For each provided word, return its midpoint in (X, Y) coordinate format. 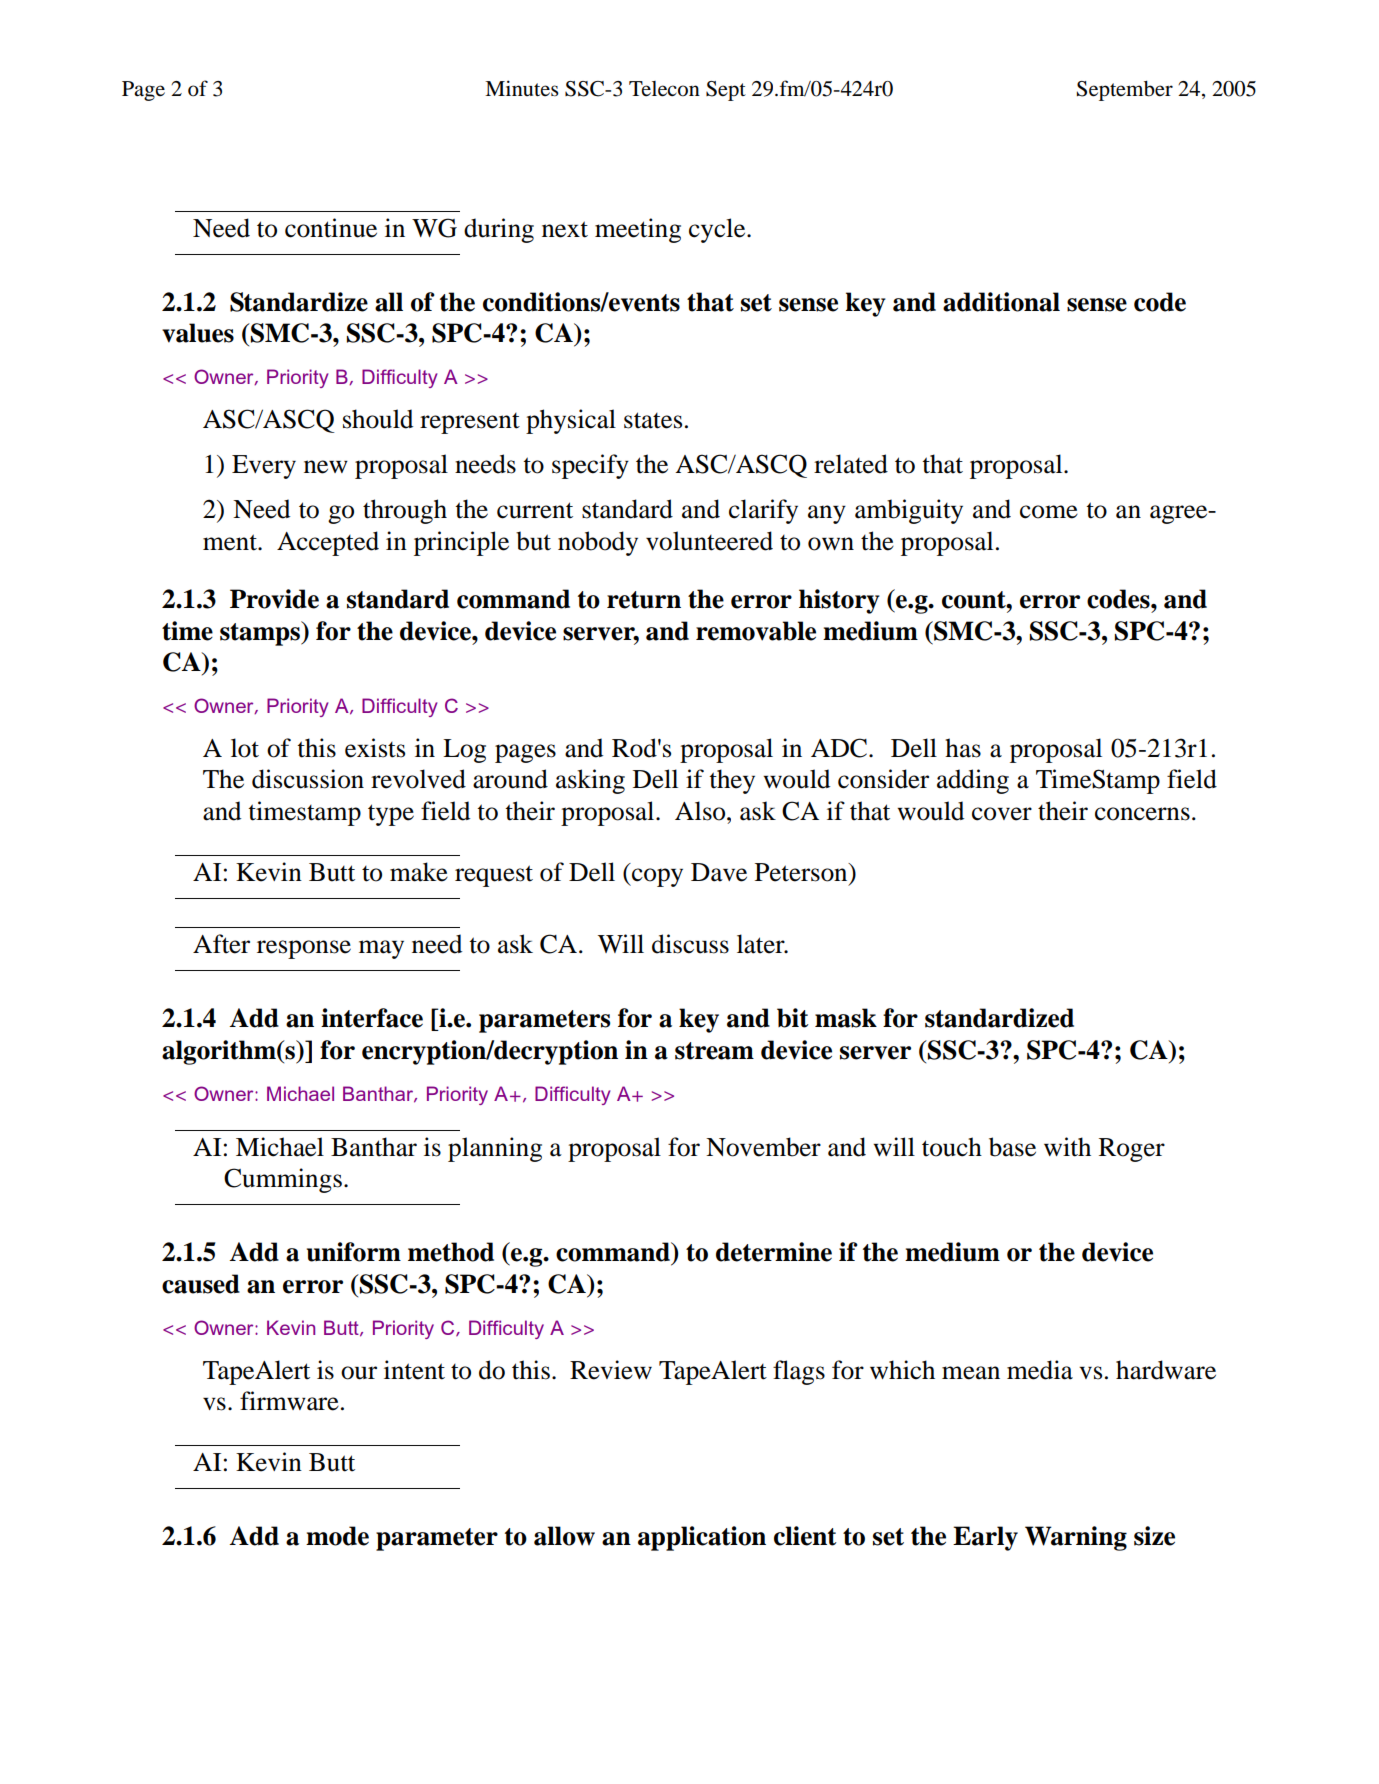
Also (701, 811)
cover (1002, 814)
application (702, 1538)
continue (331, 228)
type (391, 815)
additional (1001, 302)
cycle (718, 230)
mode (337, 1536)
